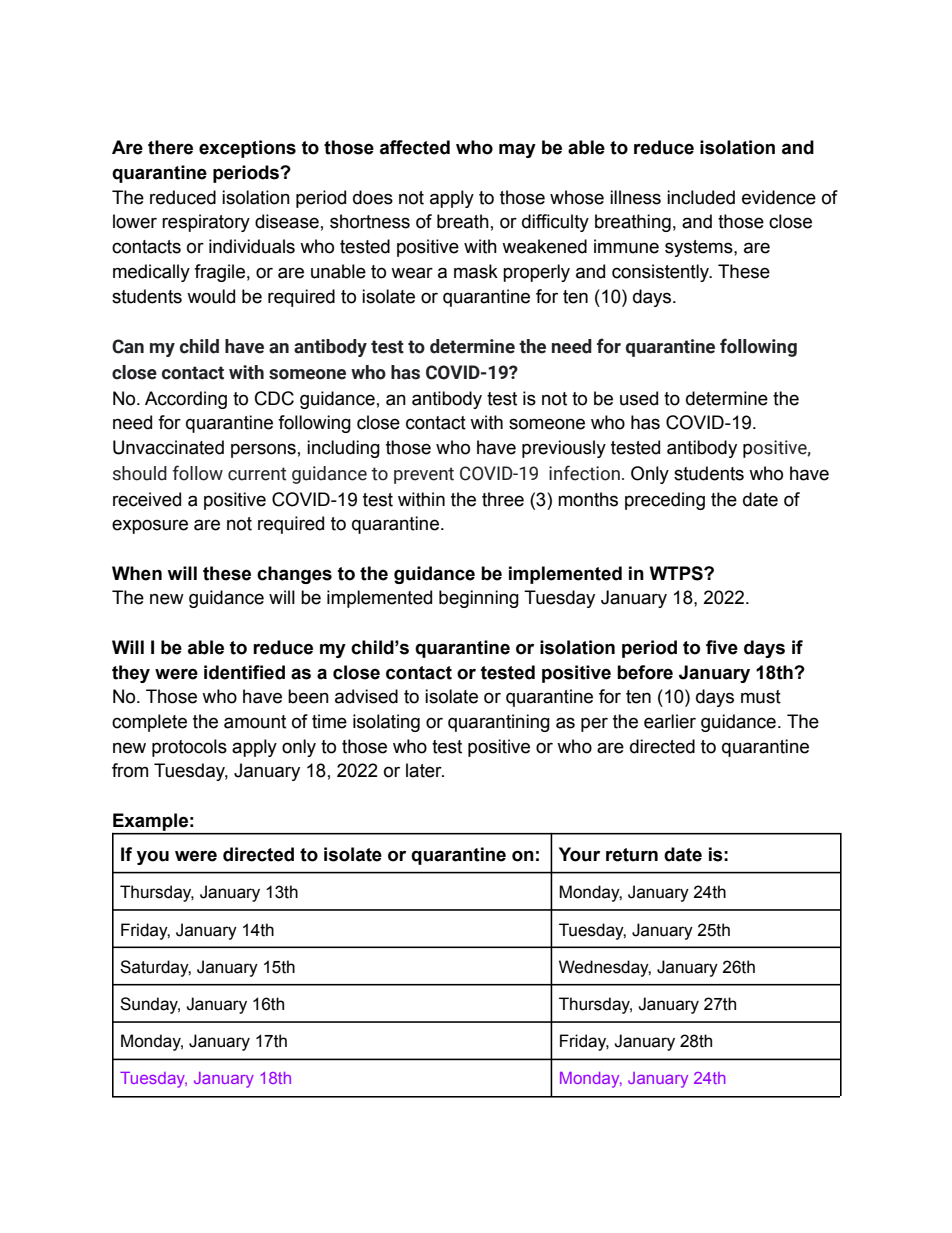 This screenshot has height=1233, width=952. What do you see at coordinates (147, 499) in the screenshot?
I see `received` at bounding box center [147, 499].
